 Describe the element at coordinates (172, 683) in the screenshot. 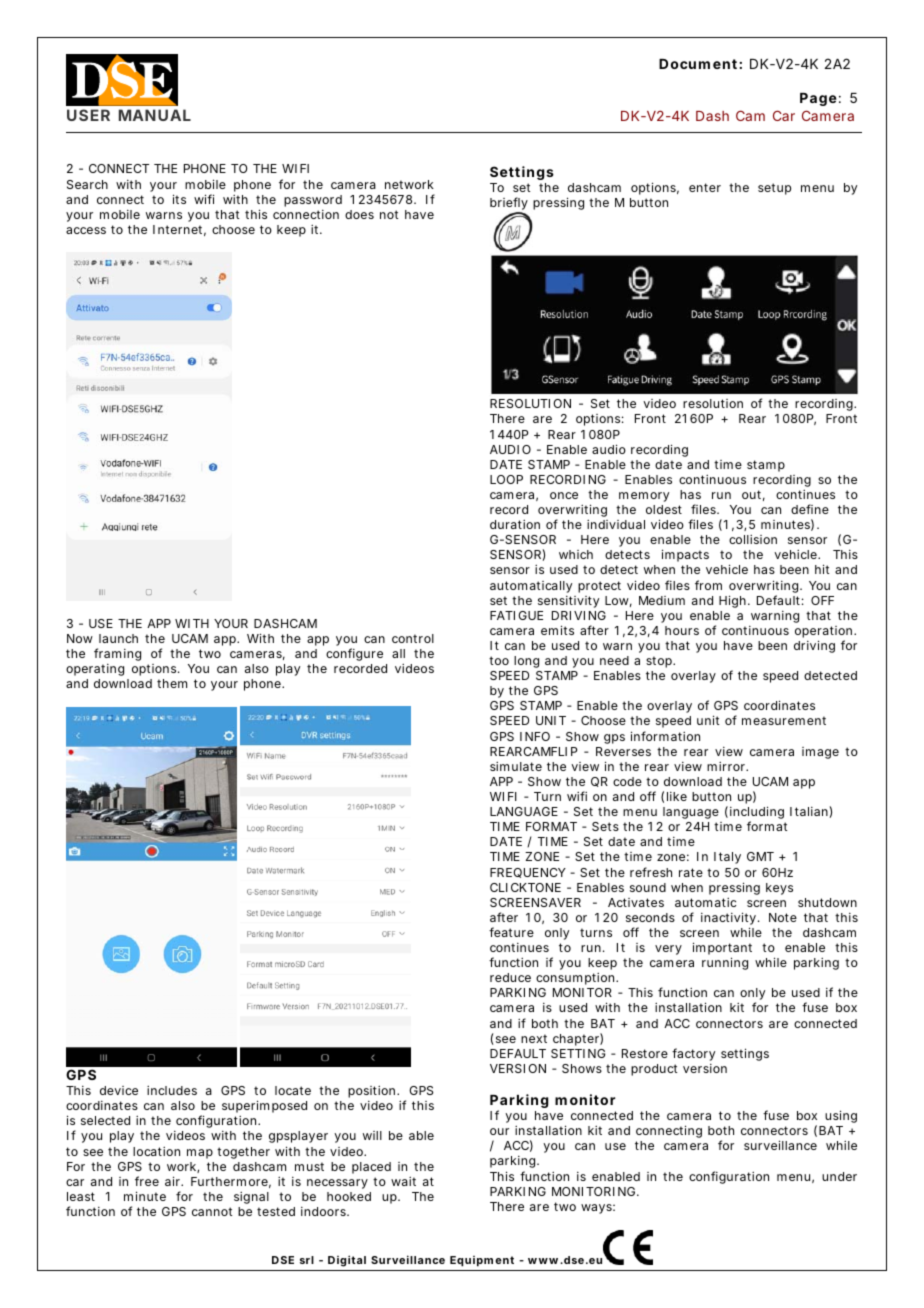

I see `them` at that location.
